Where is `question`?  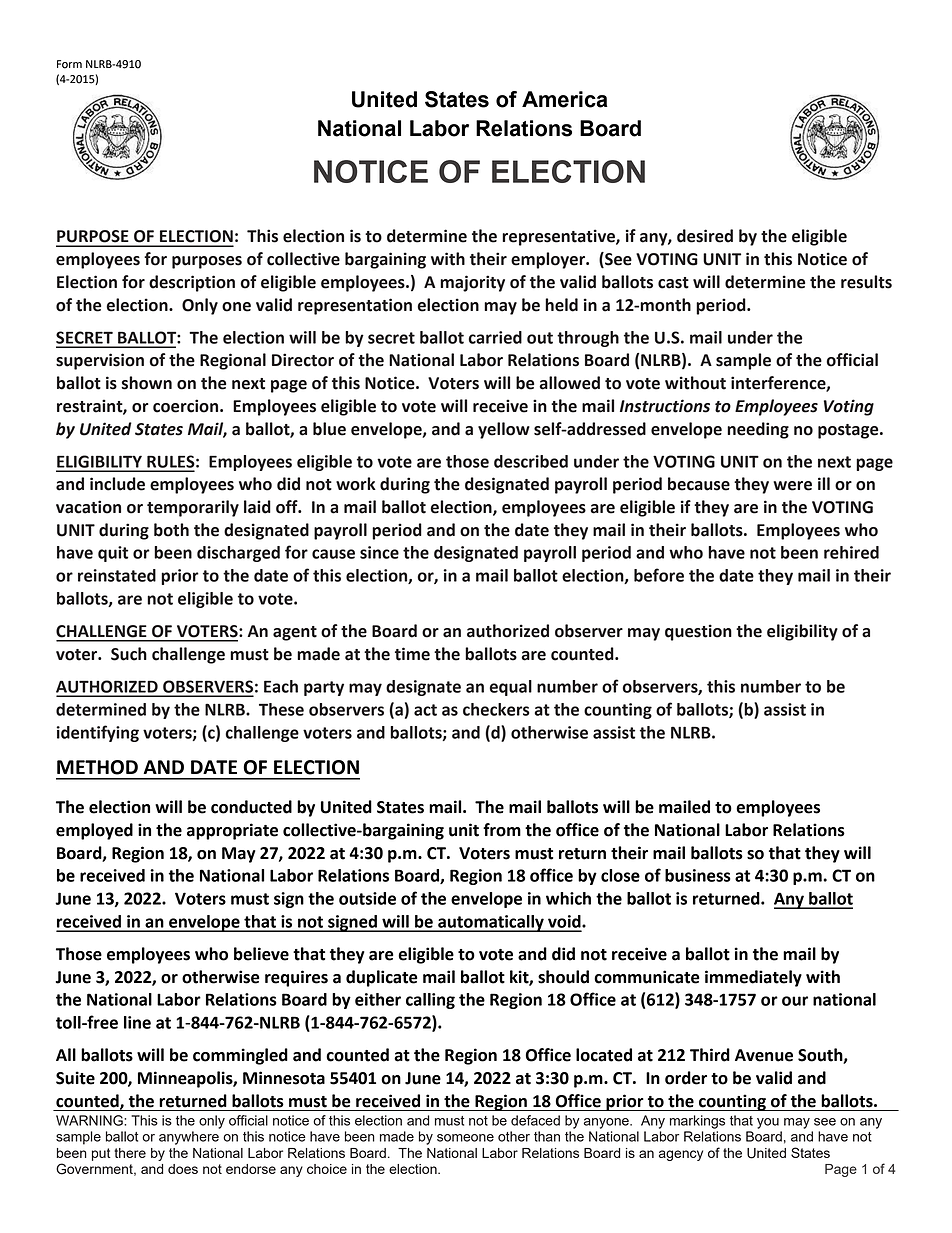 question is located at coordinates (698, 632).
